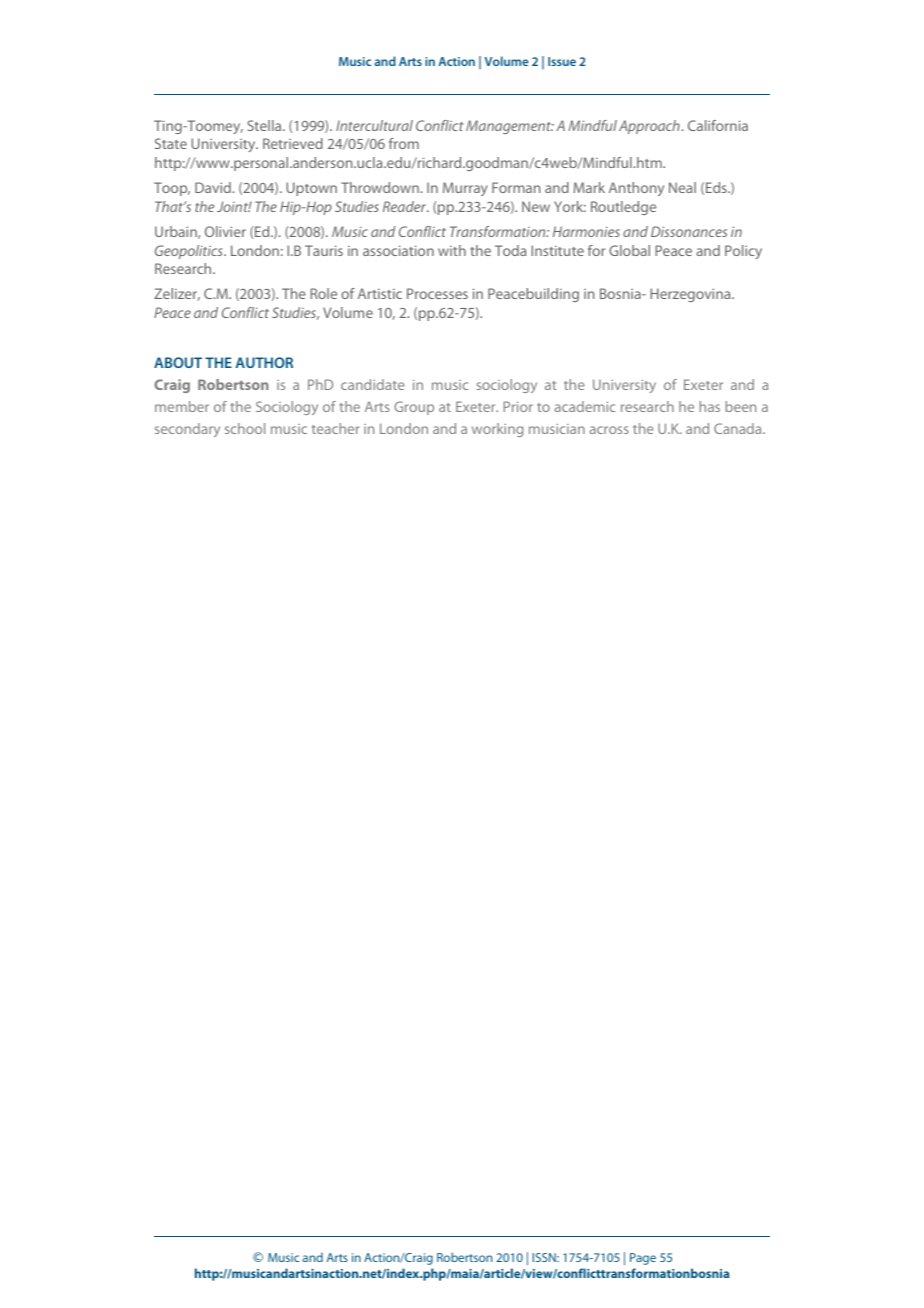 Image resolution: width=924 pixels, height=1308 pixels. I want to click on ISSN, so click(545, 1257).
